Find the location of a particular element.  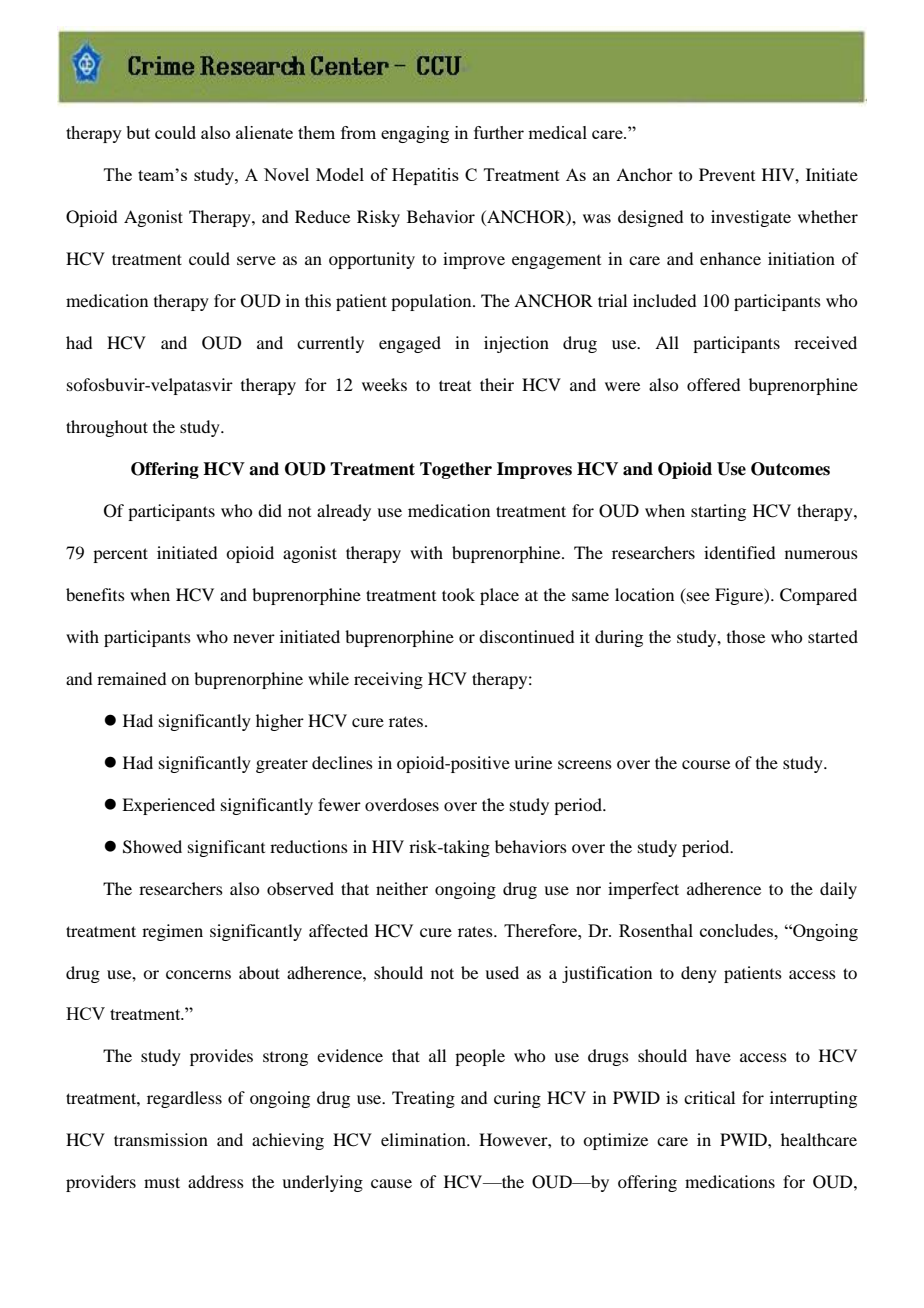

elimination is located at coordinates (424, 1139).
